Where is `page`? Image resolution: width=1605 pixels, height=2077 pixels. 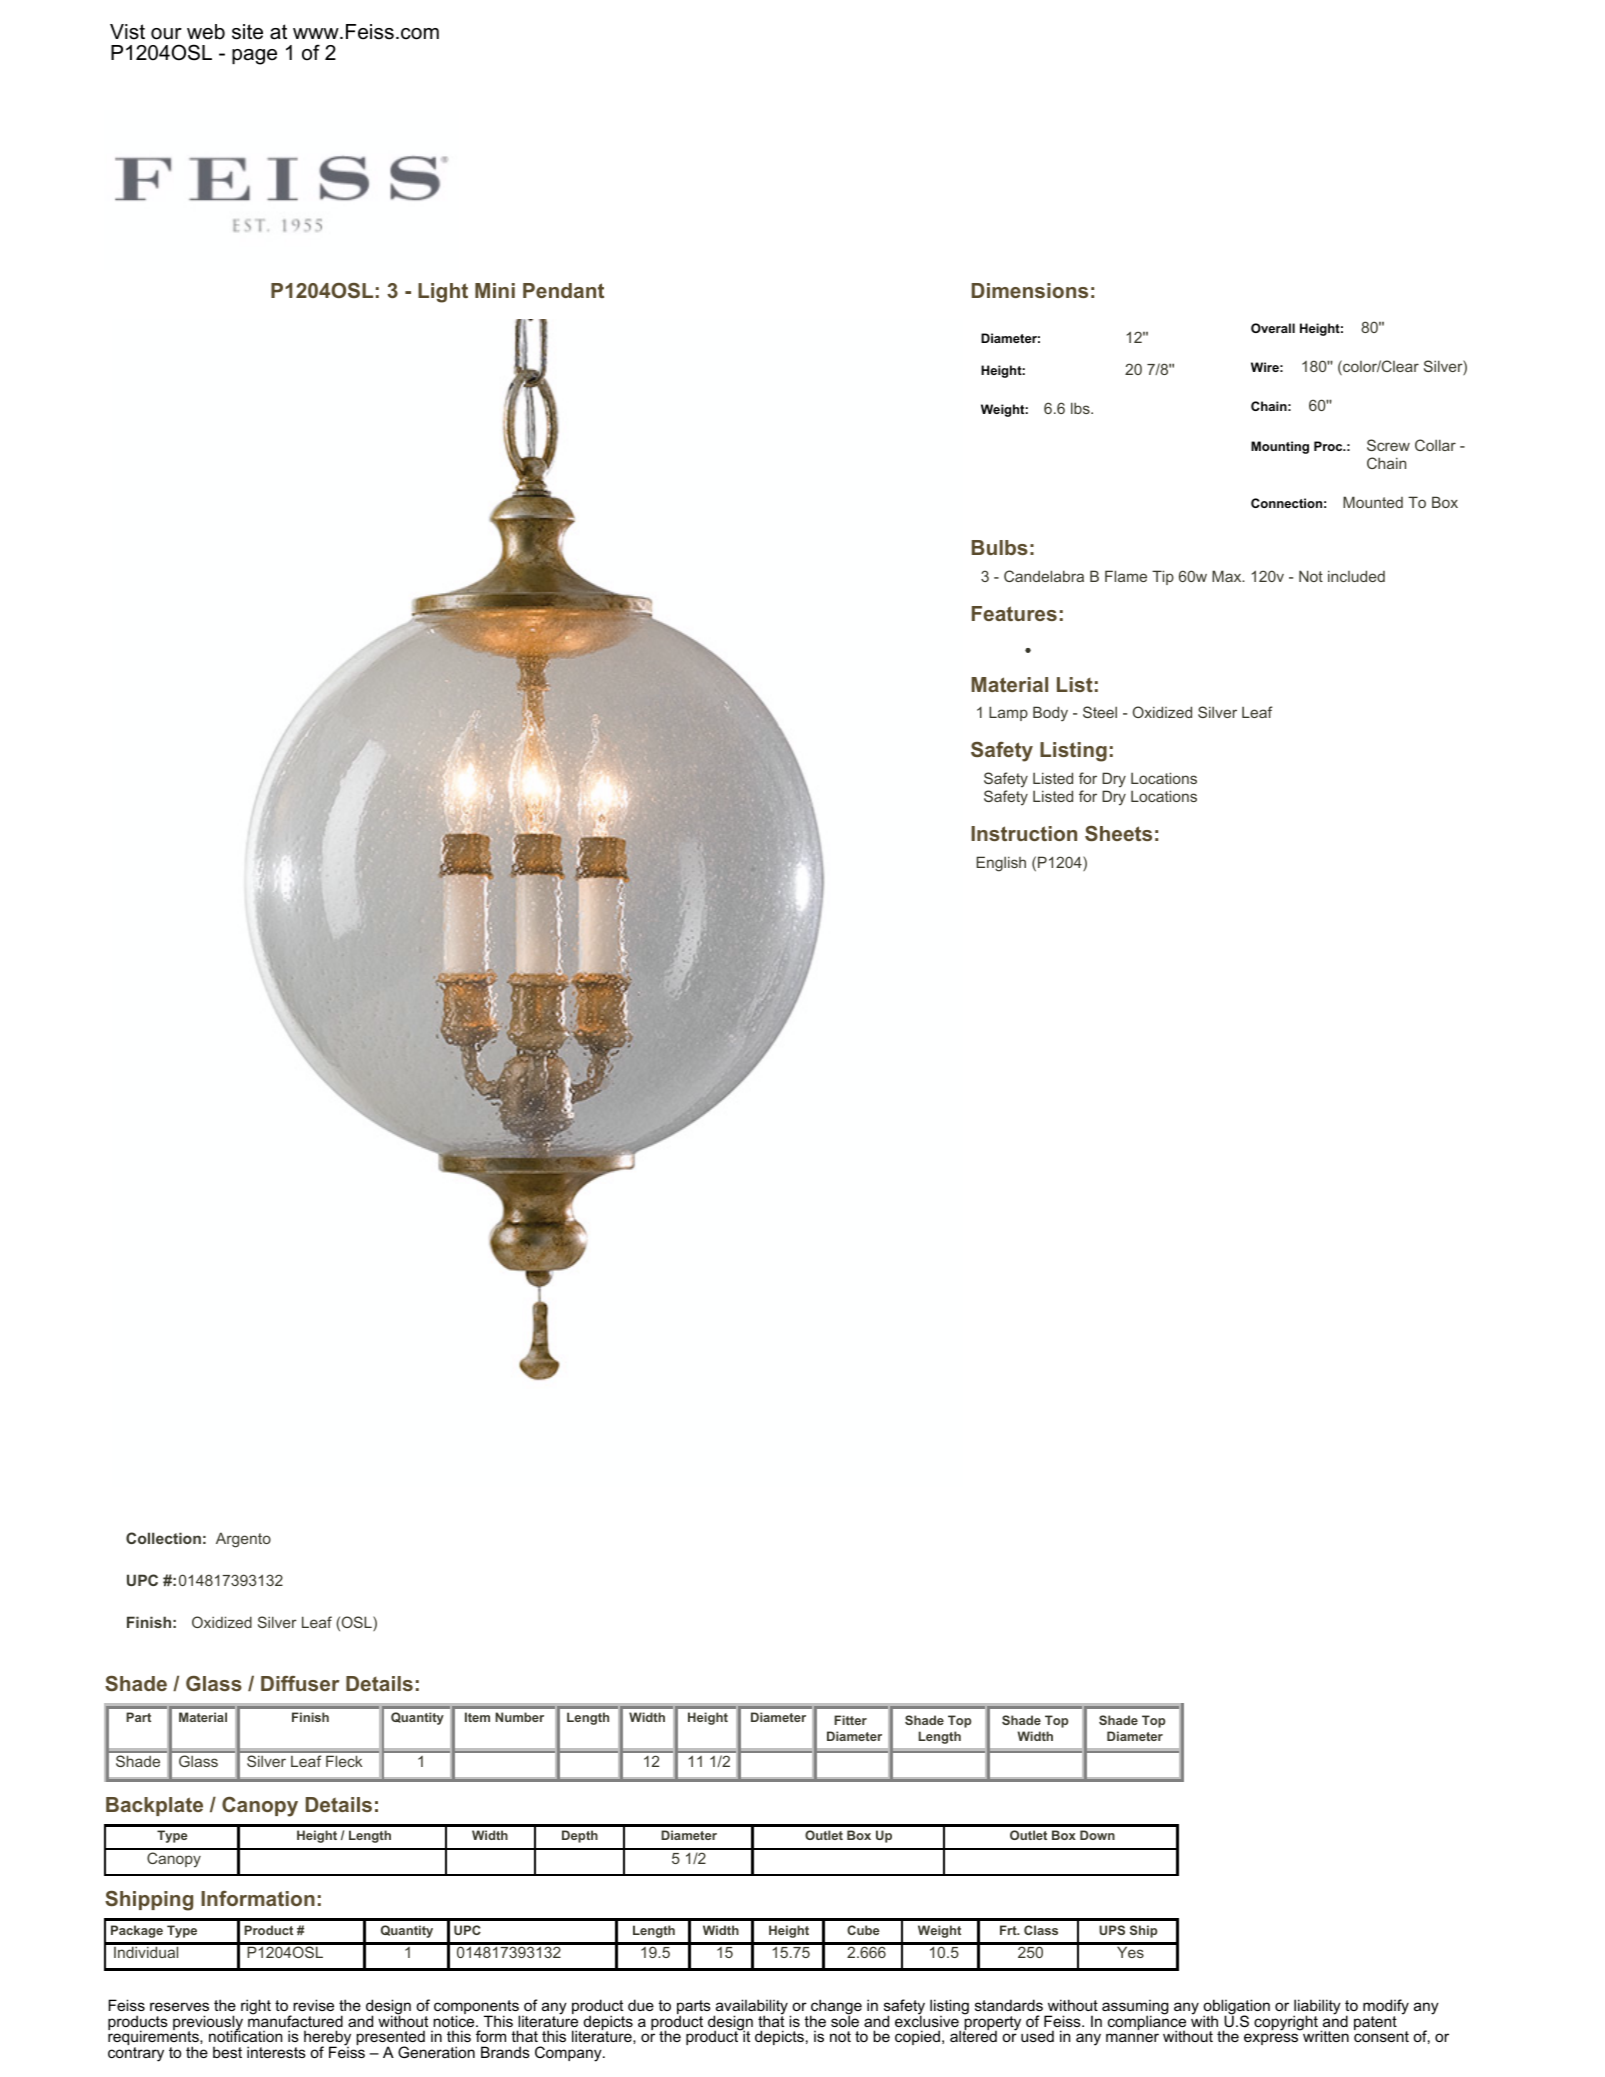 page is located at coordinates (254, 57).
